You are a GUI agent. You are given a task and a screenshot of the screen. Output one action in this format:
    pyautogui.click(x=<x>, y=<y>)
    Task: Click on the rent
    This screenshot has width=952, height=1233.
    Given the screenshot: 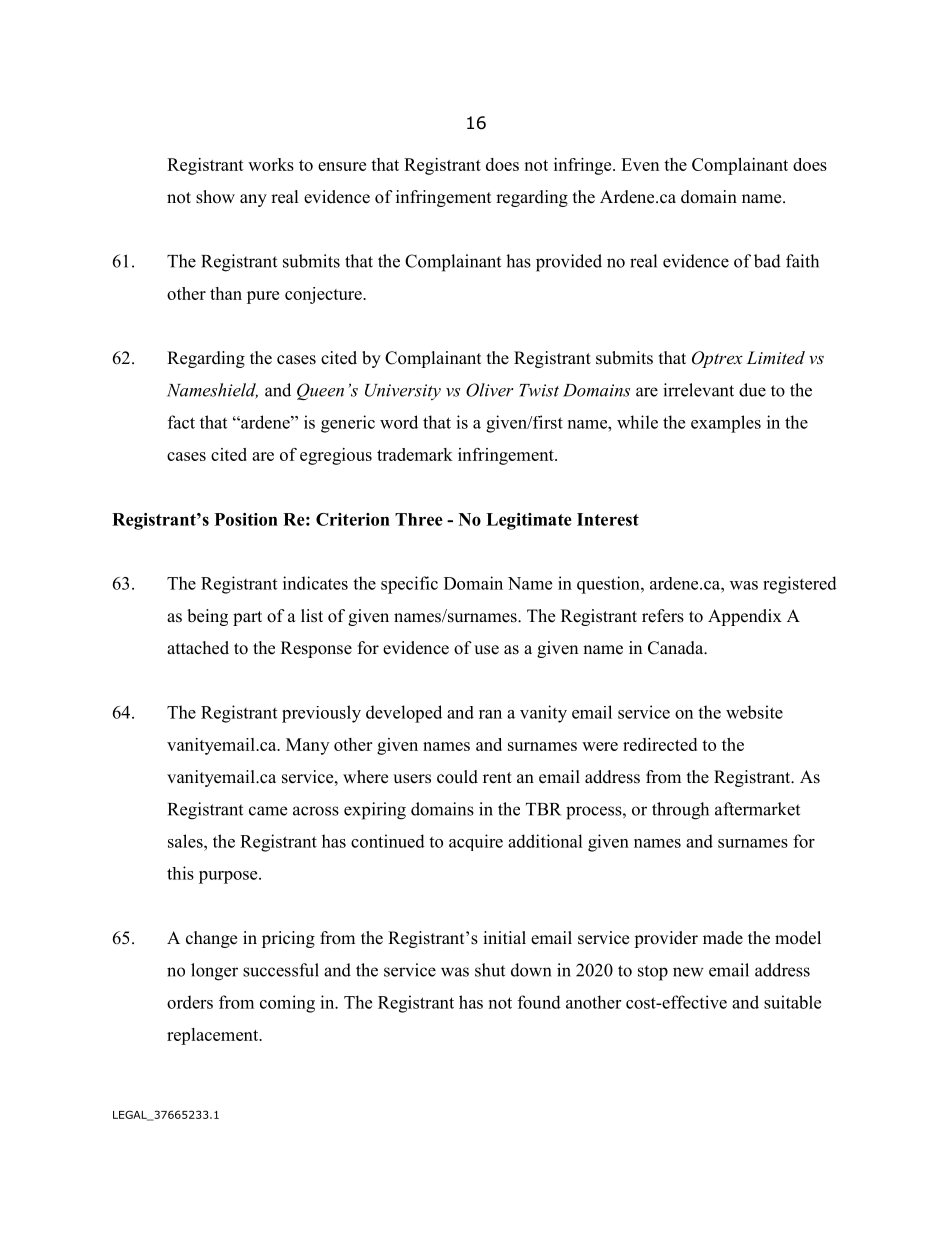 What is the action you would take?
    pyautogui.click(x=497, y=778)
